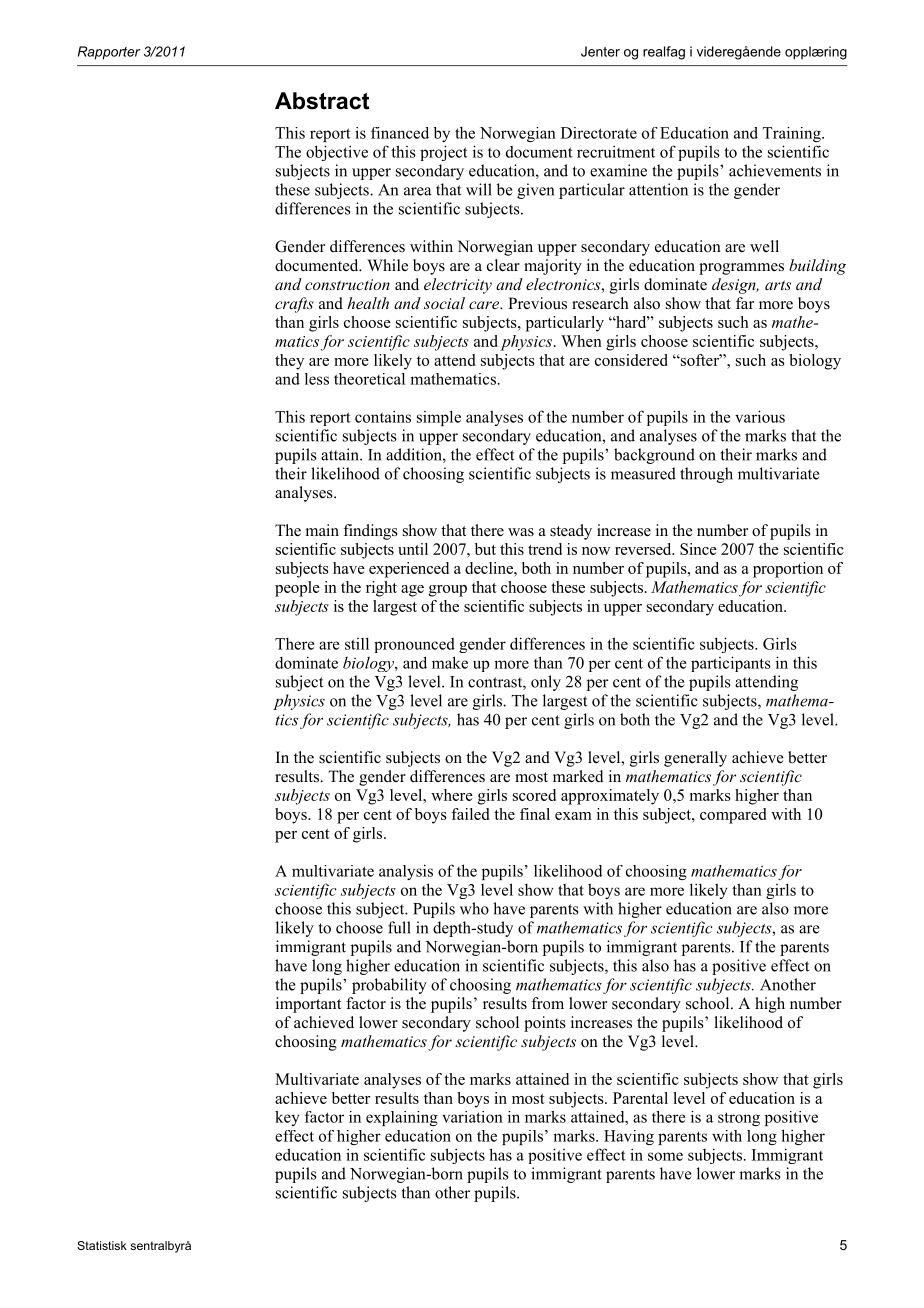 The image size is (924, 1308). What do you see at coordinates (337, 153) in the page?
I see `objective` at bounding box center [337, 153].
